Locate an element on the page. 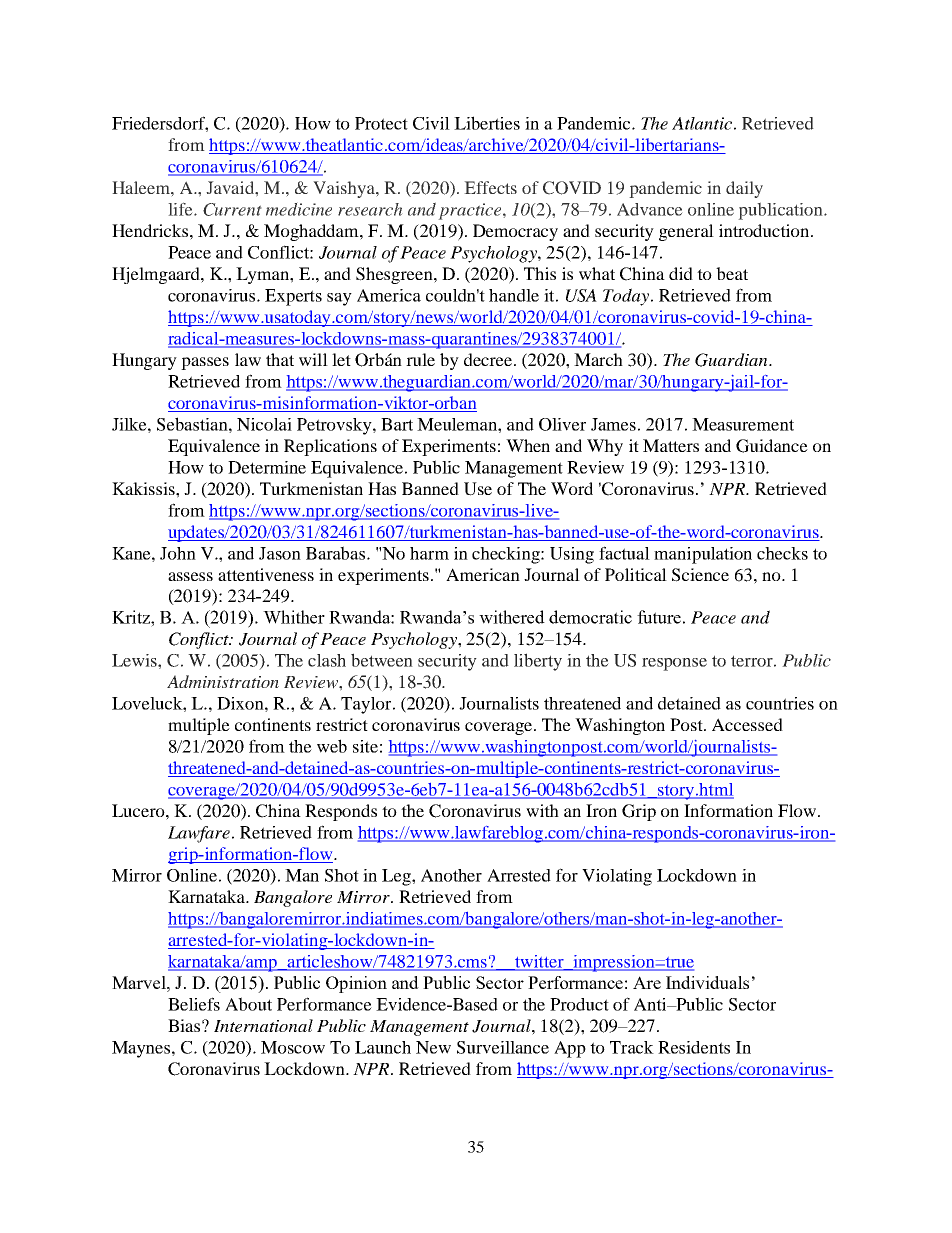  daily is located at coordinates (744, 189).
